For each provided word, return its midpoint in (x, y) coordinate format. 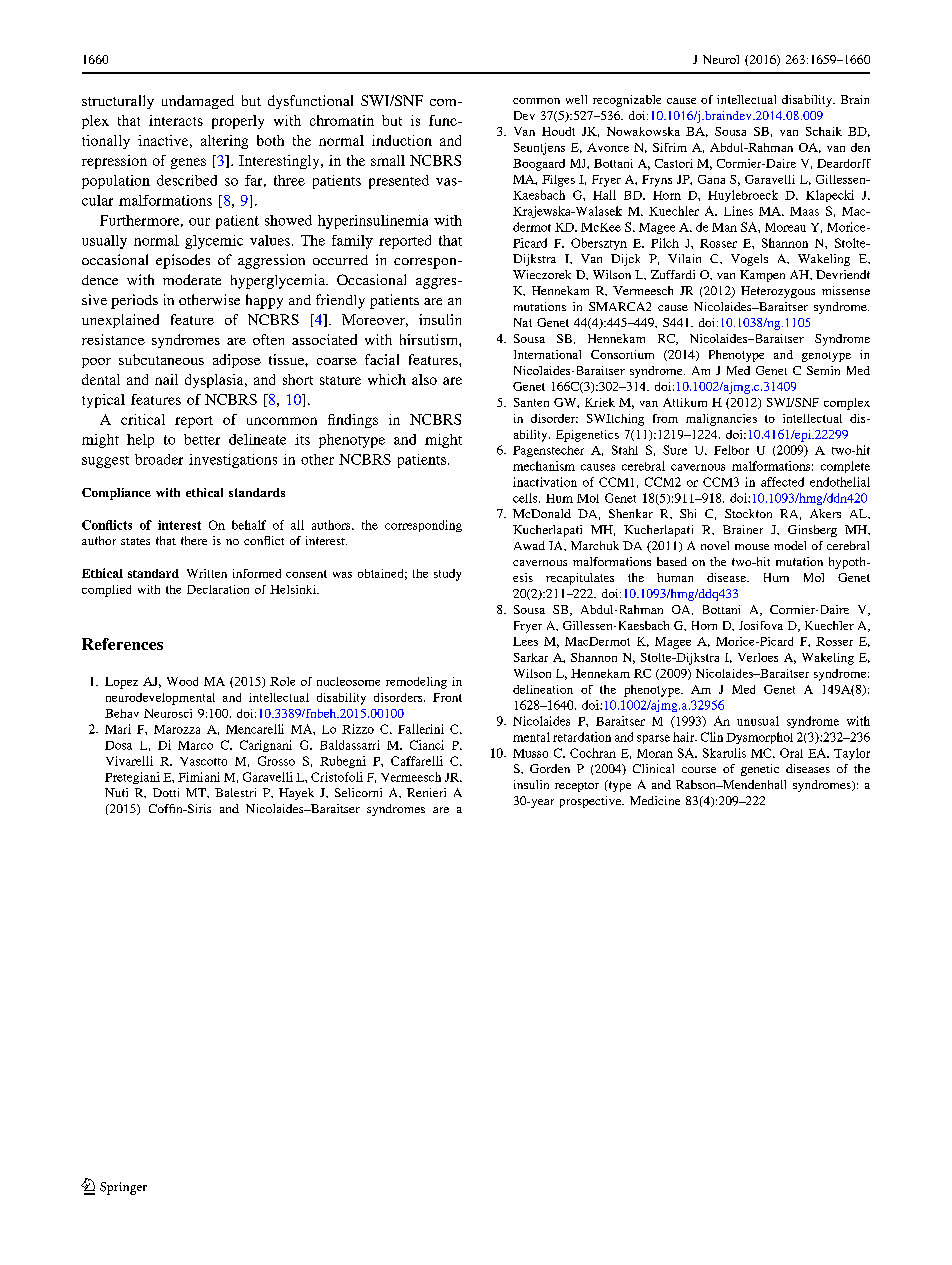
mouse (752, 547)
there (194, 540)
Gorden (550, 768)
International (547, 354)
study (447, 575)
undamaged (198, 102)
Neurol (721, 59)
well (576, 99)
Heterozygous (778, 292)
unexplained (120, 321)
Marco (195, 745)
